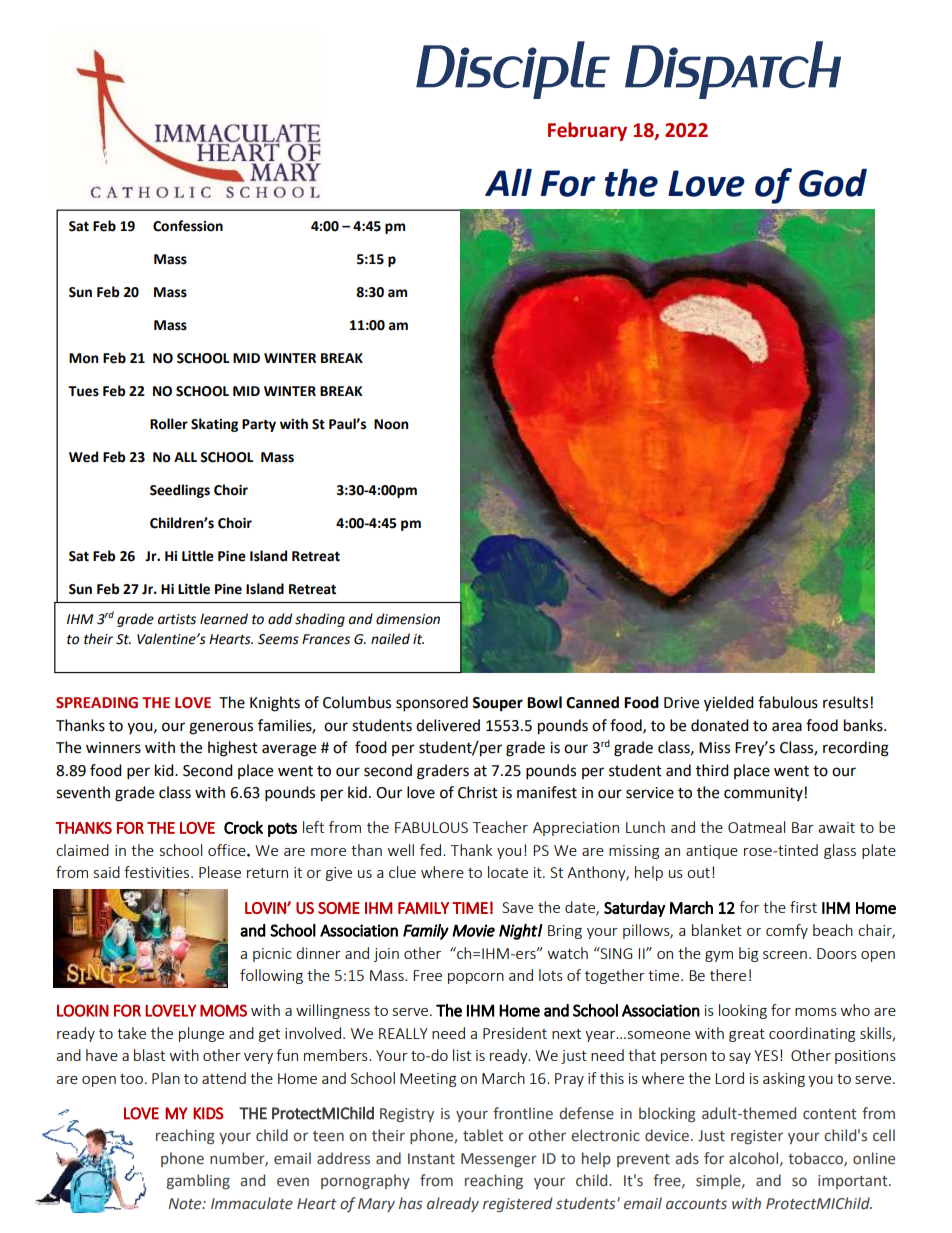  Describe the element at coordinates (513, 70) in the page. I see `Disciple` at that location.
